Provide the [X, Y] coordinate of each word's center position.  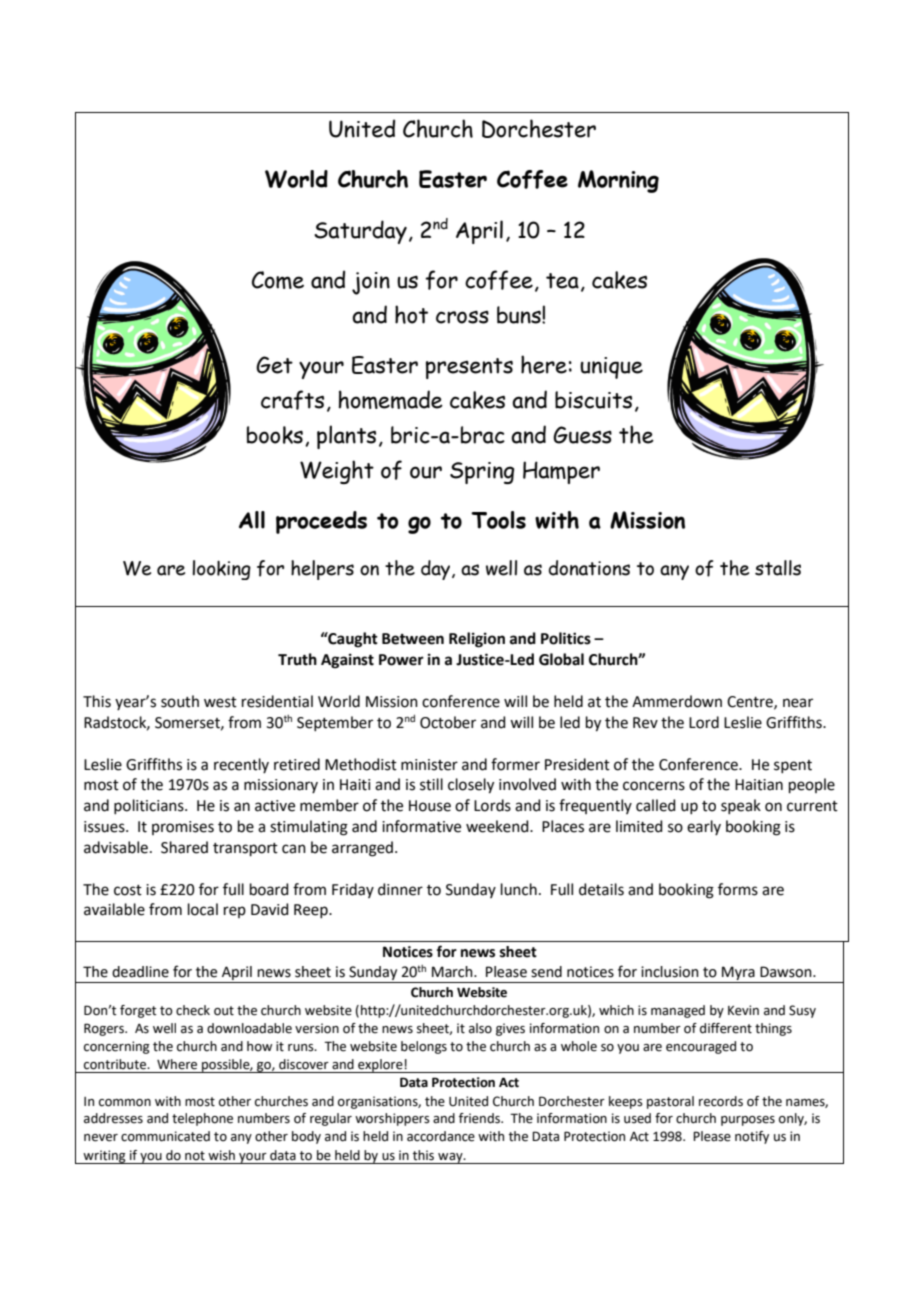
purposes [748, 1121]
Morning [618, 181]
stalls [778, 568]
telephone [202, 1119]
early [704, 827]
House [430, 806]
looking [221, 570]
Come [278, 280]
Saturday [360, 232]
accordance [441, 1136]
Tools [498, 520]
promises [183, 828]
